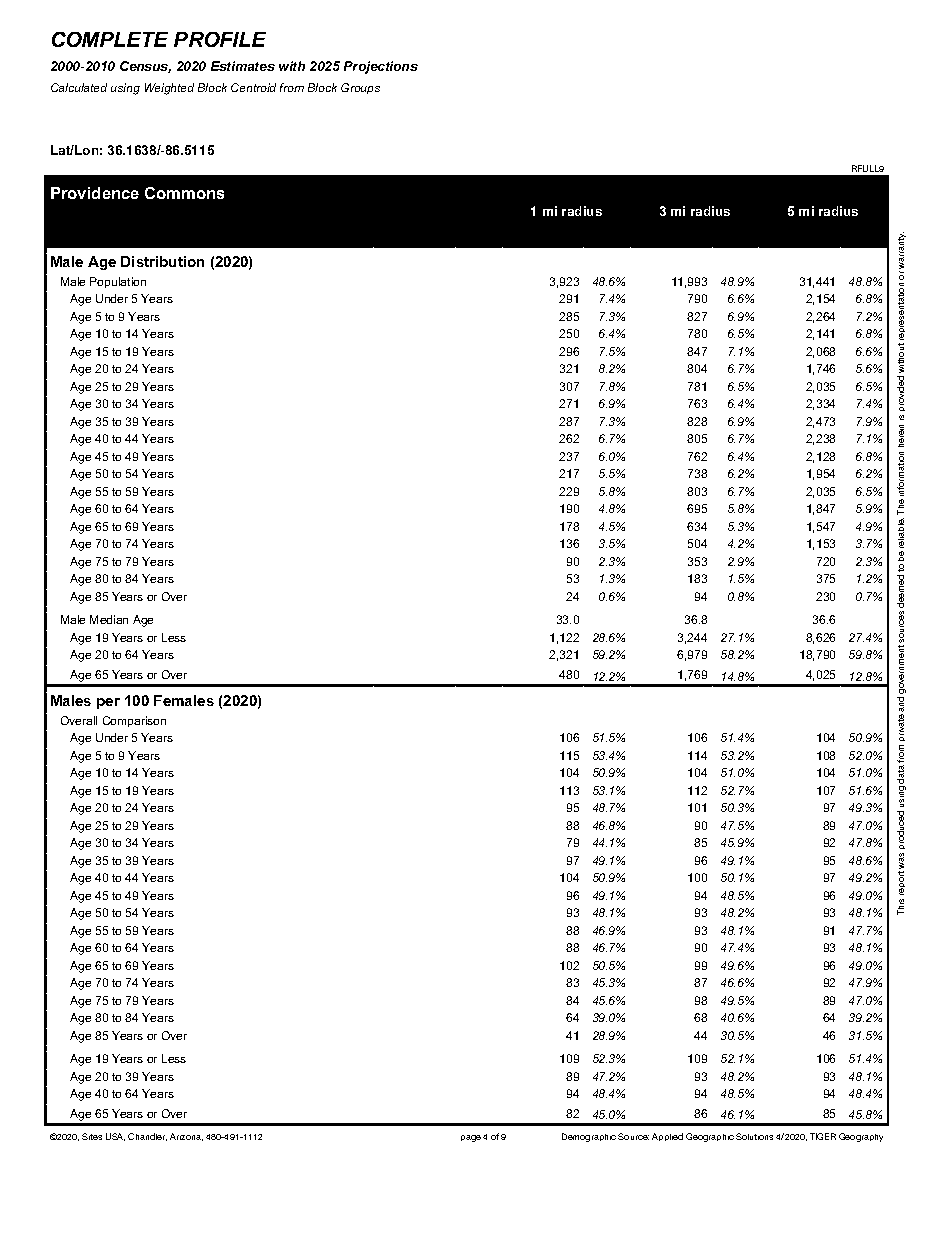 This screenshot has height=1233, width=952. Describe the element at coordinates (381, 67) in the screenshot. I see `Projections` at that location.
